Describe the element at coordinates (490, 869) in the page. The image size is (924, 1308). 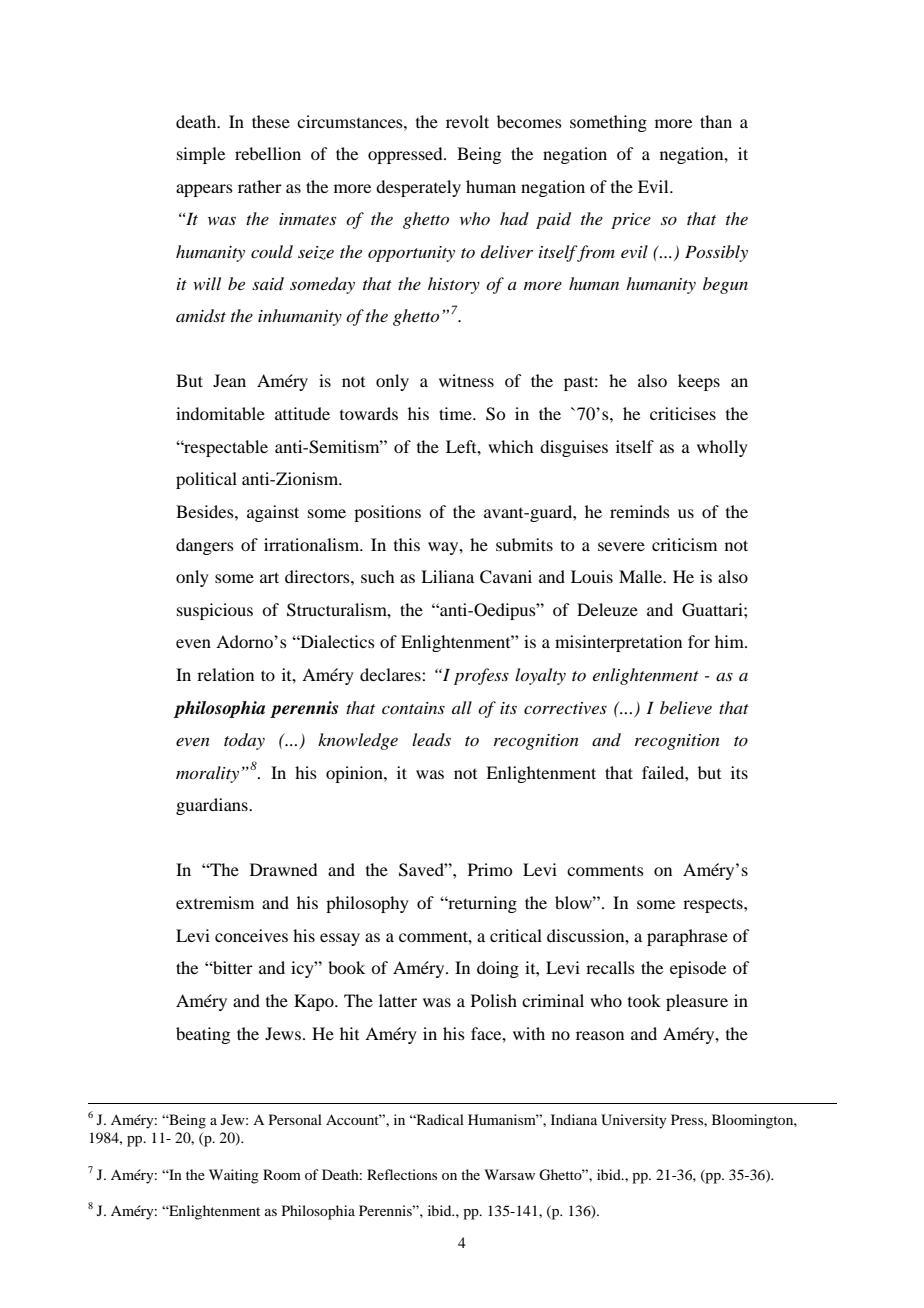
I see `Primo` at that location.
